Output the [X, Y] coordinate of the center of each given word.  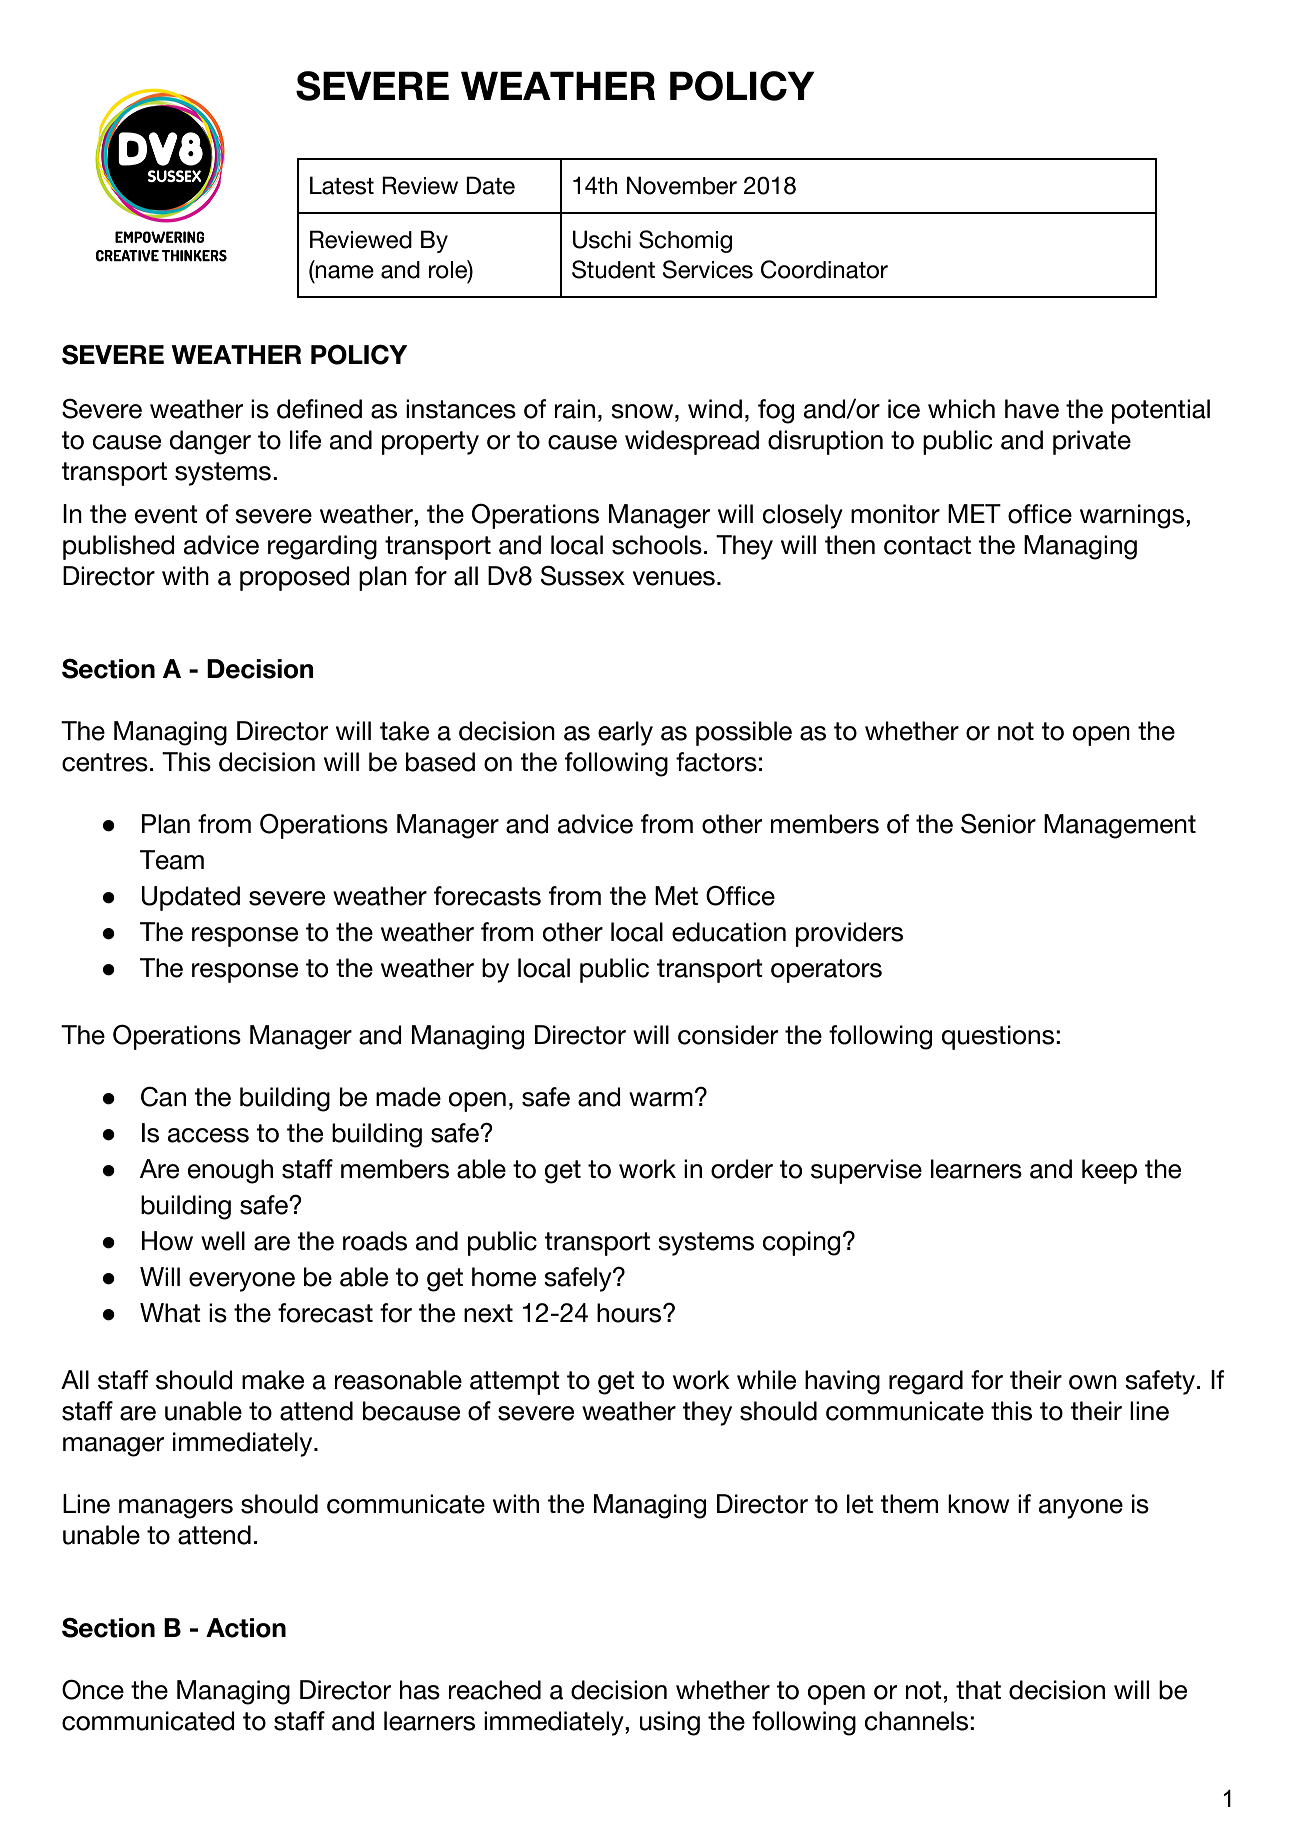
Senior [998, 823]
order [742, 1169]
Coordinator [824, 269]
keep [1109, 1171]
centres [105, 762]
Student [613, 269]
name [344, 272]
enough [230, 1171]
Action [246, 1628]
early [625, 733]
